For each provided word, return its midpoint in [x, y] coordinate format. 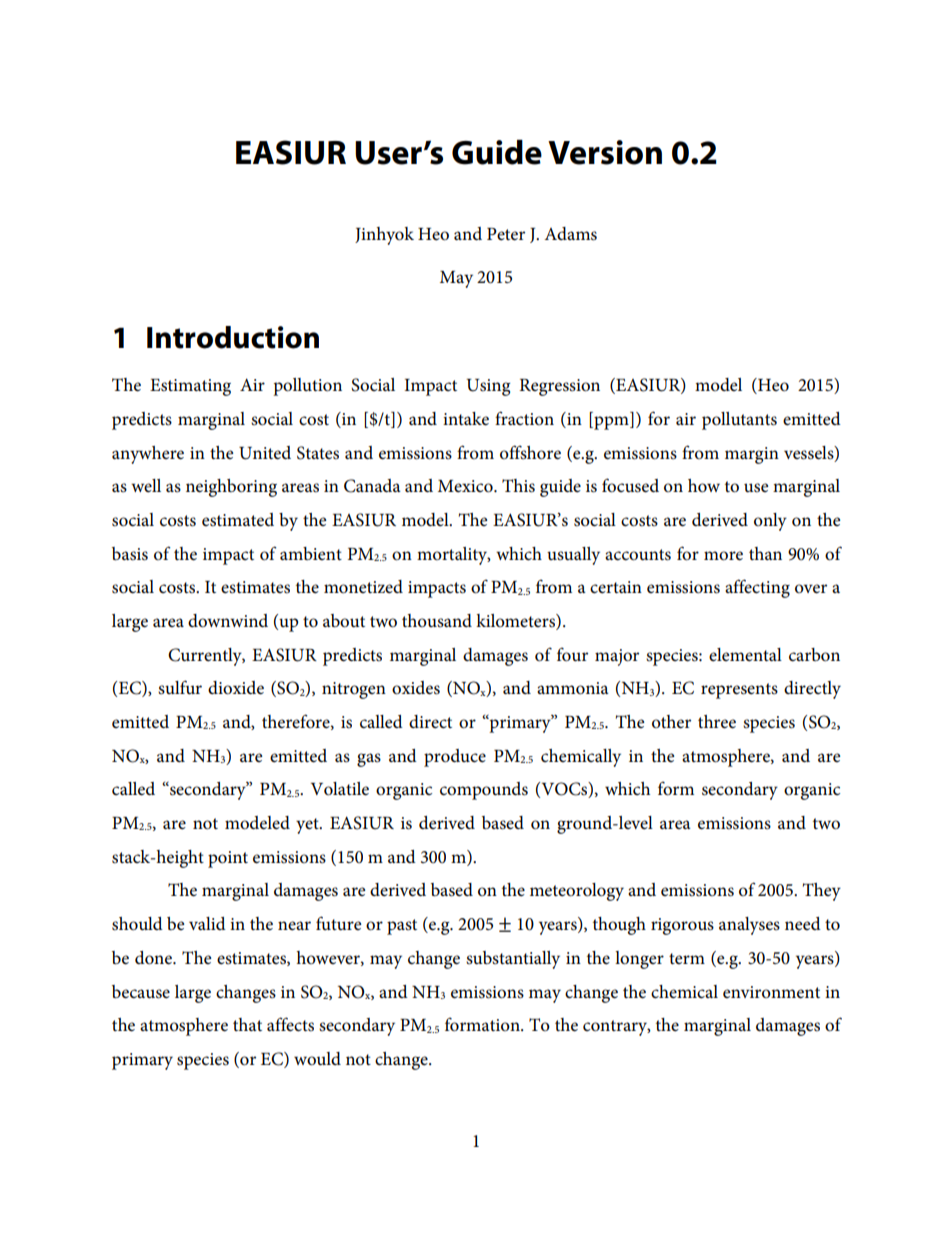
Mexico [466, 486]
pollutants [739, 421]
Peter [506, 234]
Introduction [233, 337]
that [247, 1024]
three [717, 722]
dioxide [236, 688]
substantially [513, 960]
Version [605, 152]
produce [455, 758]
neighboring [231, 488]
